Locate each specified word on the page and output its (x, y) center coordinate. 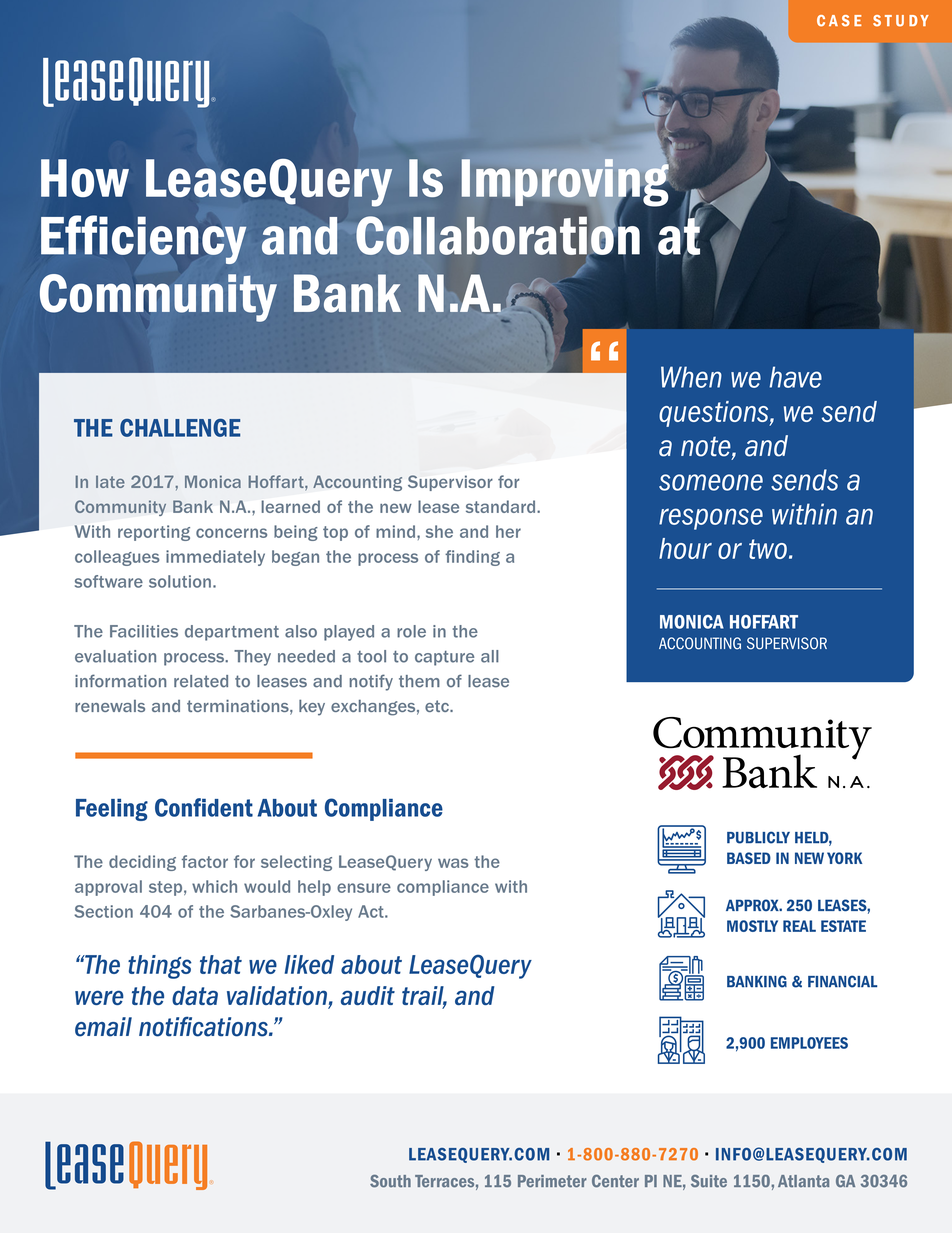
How (85, 178)
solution (180, 581)
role (411, 631)
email (103, 1027)
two (768, 549)
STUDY (901, 21)
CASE (839, 21)
